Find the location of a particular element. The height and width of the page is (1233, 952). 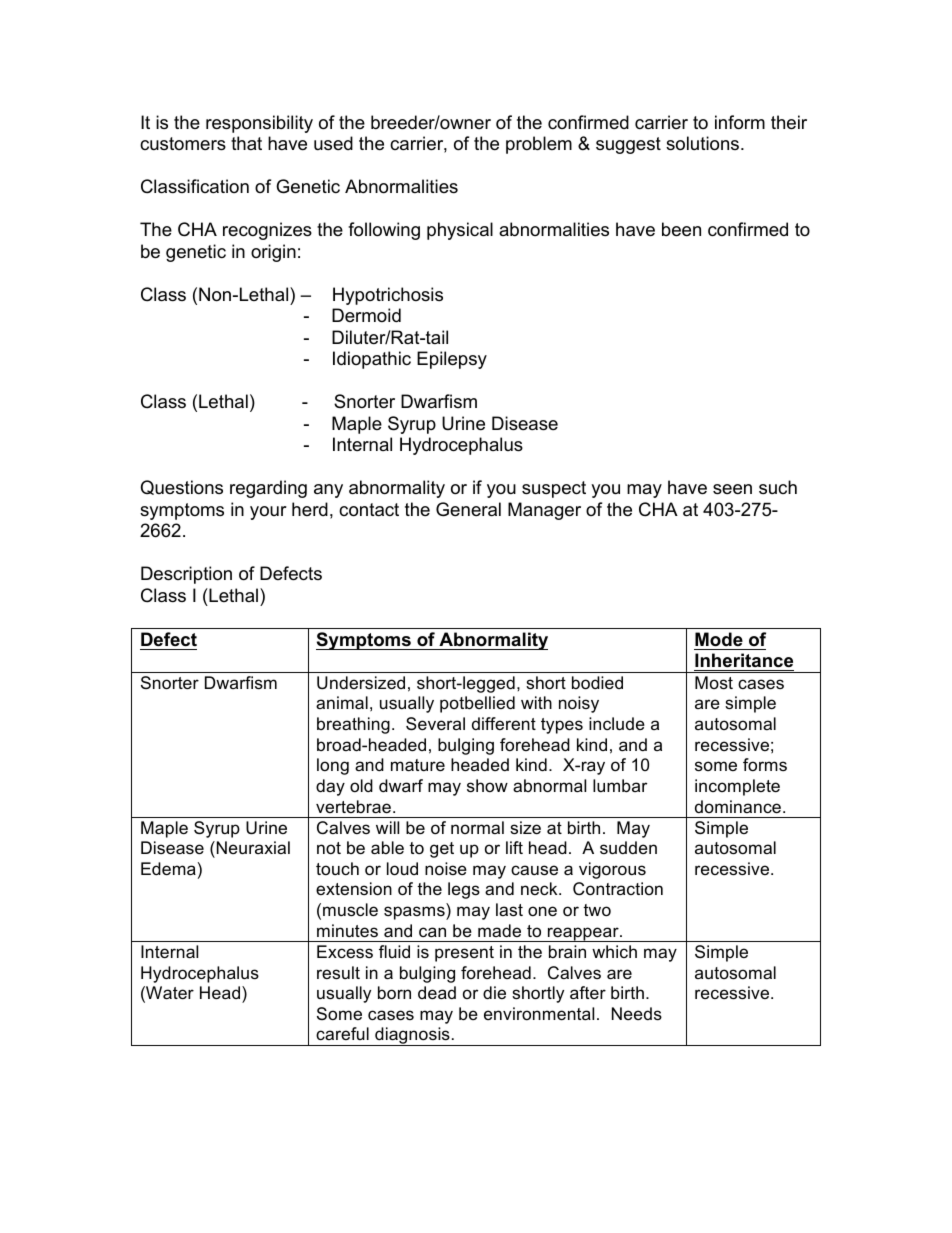

Description is located at coordinates (186, 575).
